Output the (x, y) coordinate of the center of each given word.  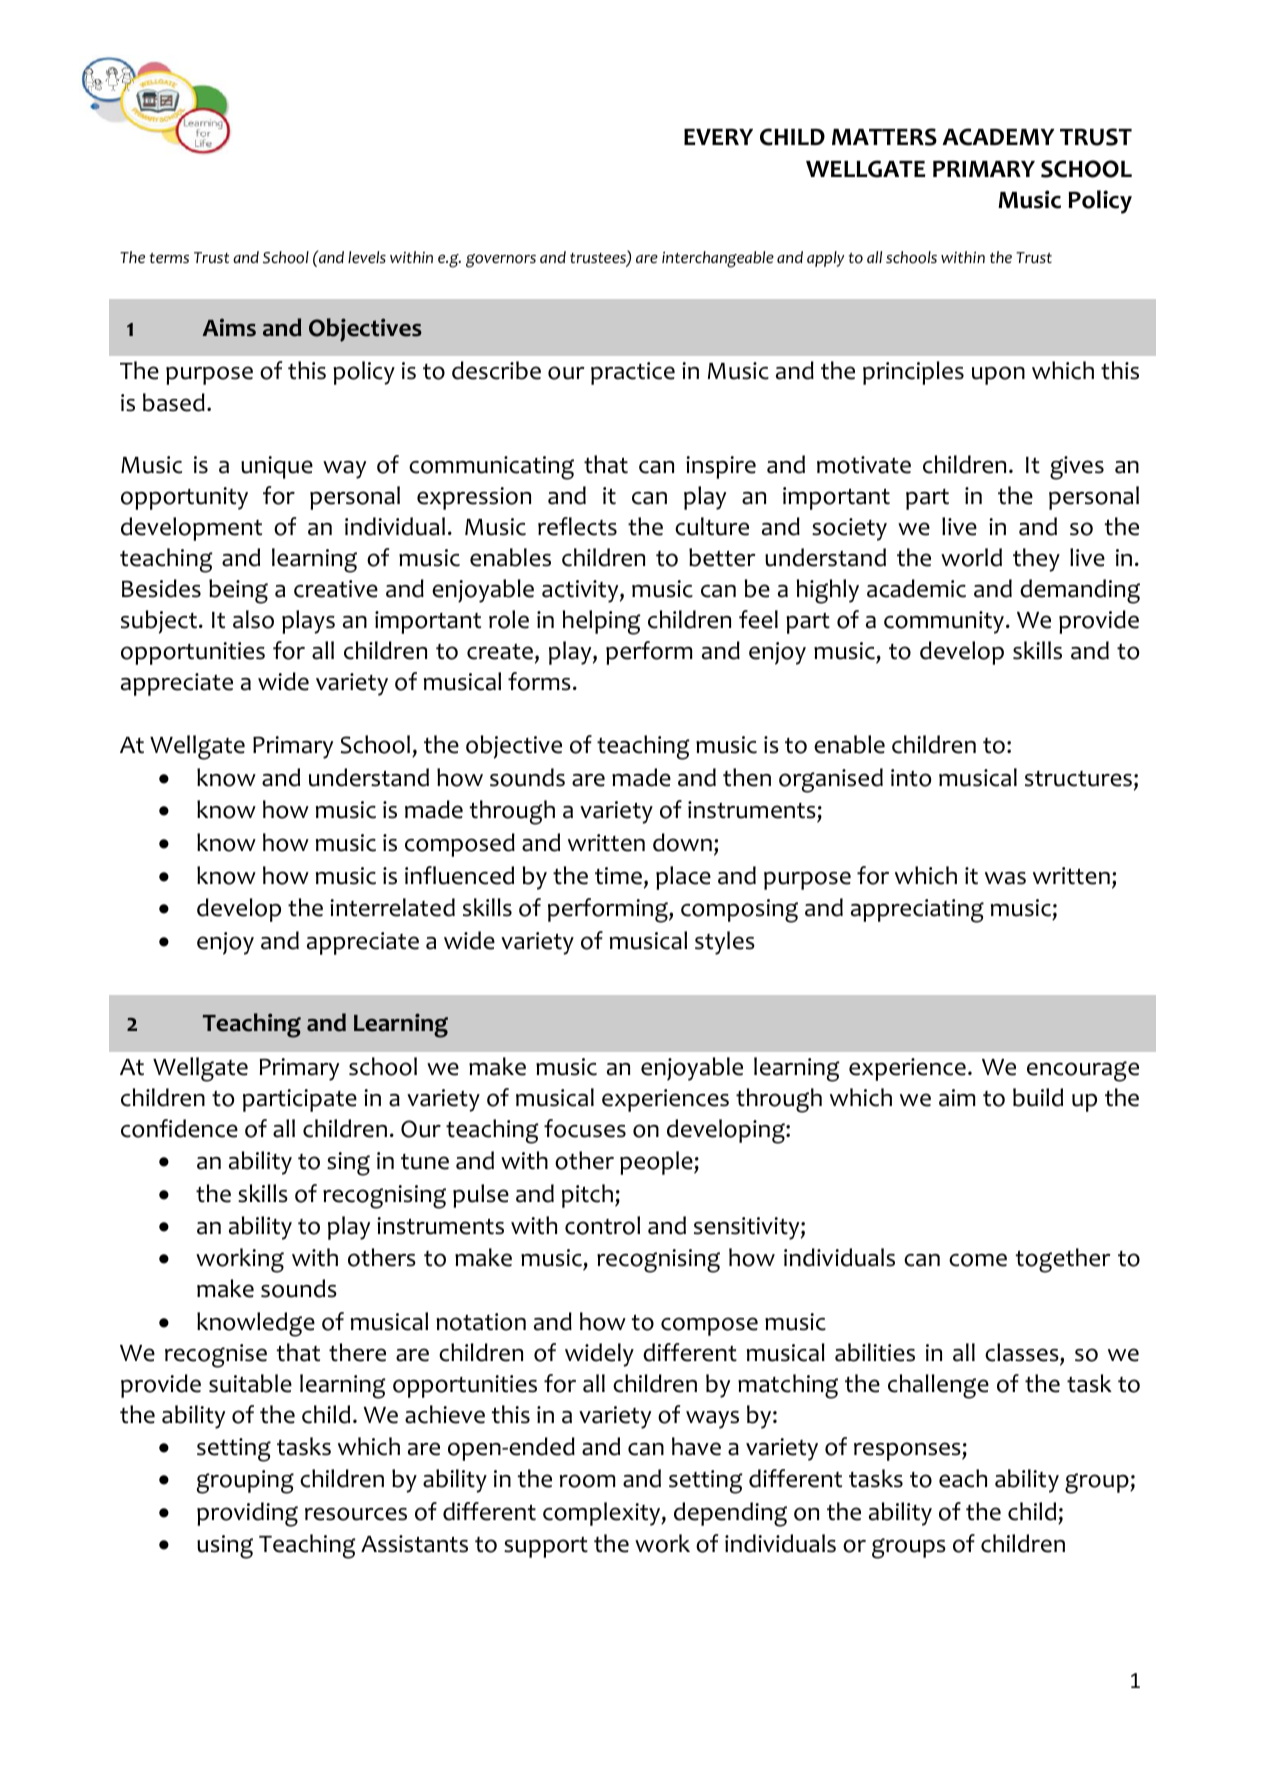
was (1005, 878)
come (978, 1260)
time (618, 876)
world (971, 557)
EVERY (718, 136)
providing (247, 1514)
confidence (179, 1128)
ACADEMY (998, 137)
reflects (577, 526)
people (657, 1163)
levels (367, 257)
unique (277, 467)
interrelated (392, 907)
